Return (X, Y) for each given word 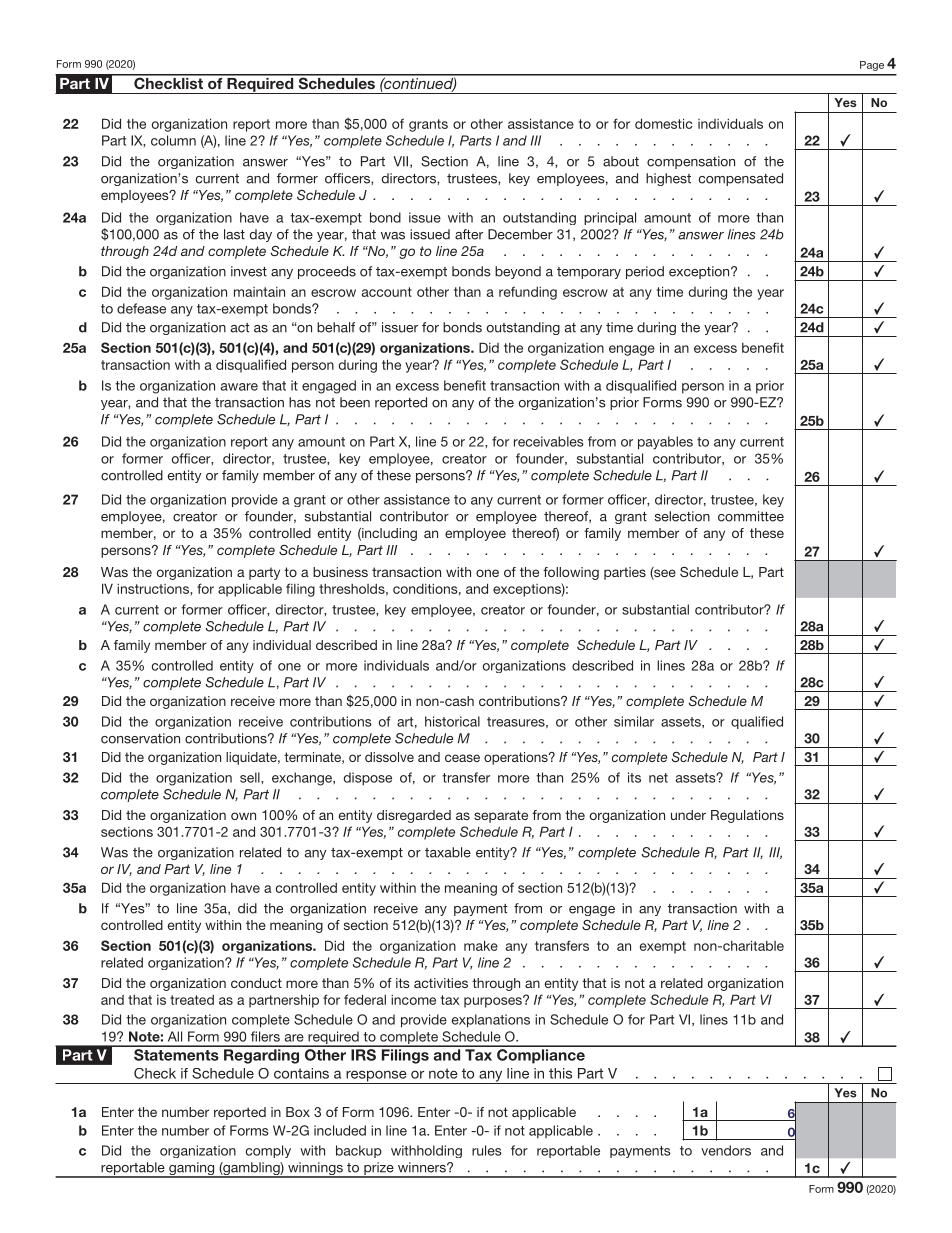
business (340, 572)
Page (872, 66)
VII (402, 162)
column (173, 140)
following (571, 573)
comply (268, 1151)
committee (751, 516)
